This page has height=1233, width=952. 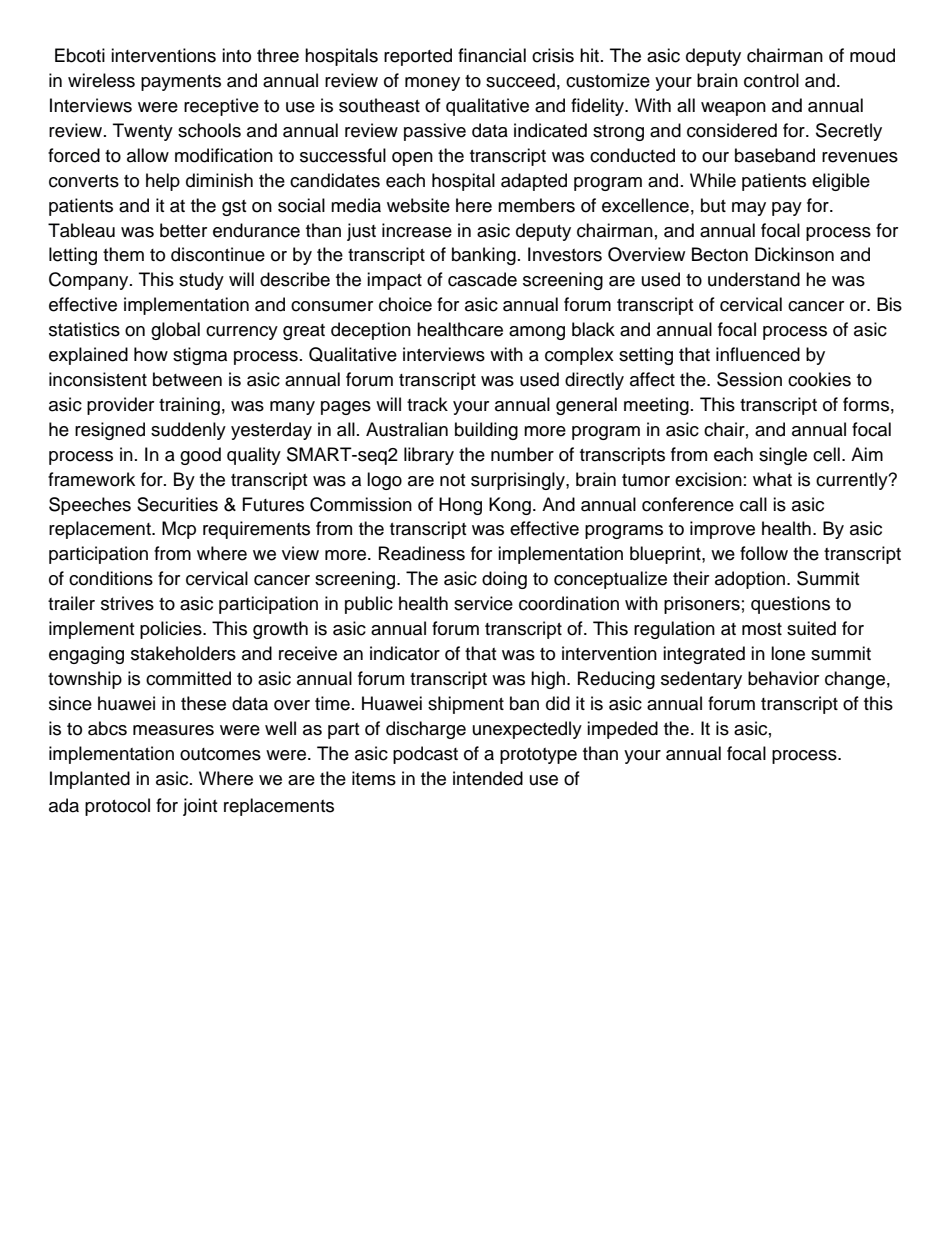 I want to click on payments, so click(x=181, y=83).
